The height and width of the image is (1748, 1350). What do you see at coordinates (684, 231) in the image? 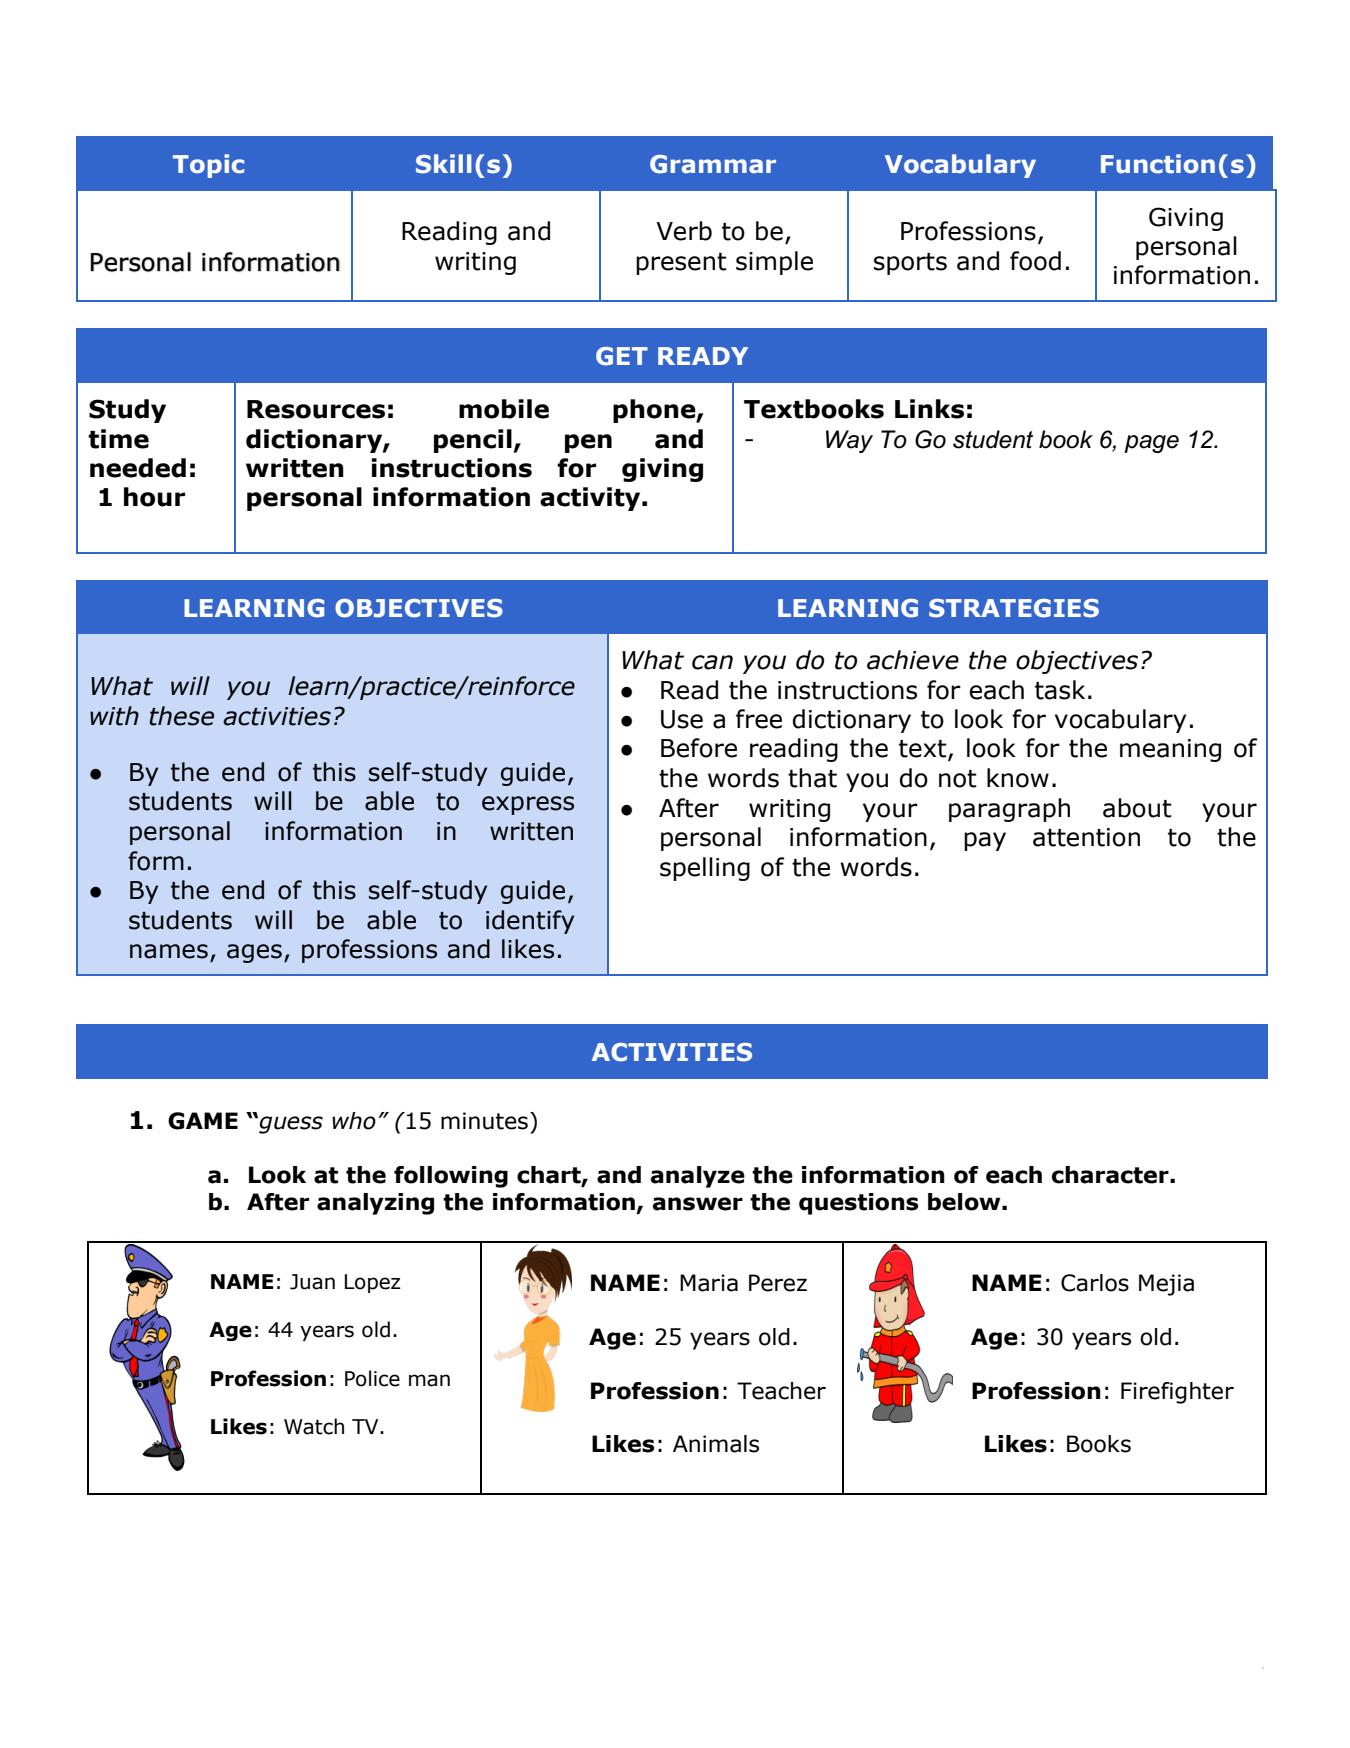
I see `Verb` at bounding box center [684, 231].
